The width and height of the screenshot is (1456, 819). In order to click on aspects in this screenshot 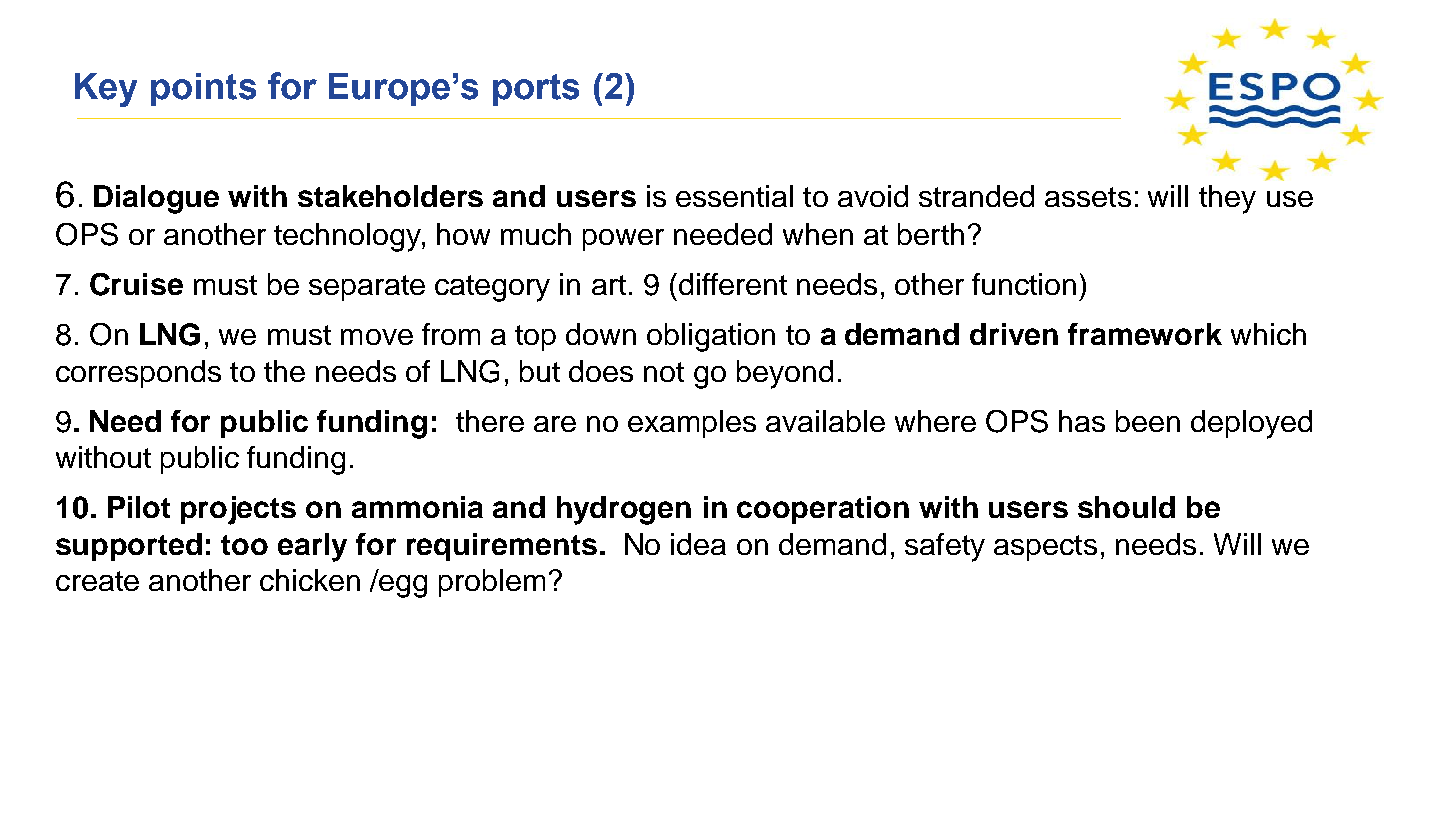, I will do `click(1045, 548)`.
